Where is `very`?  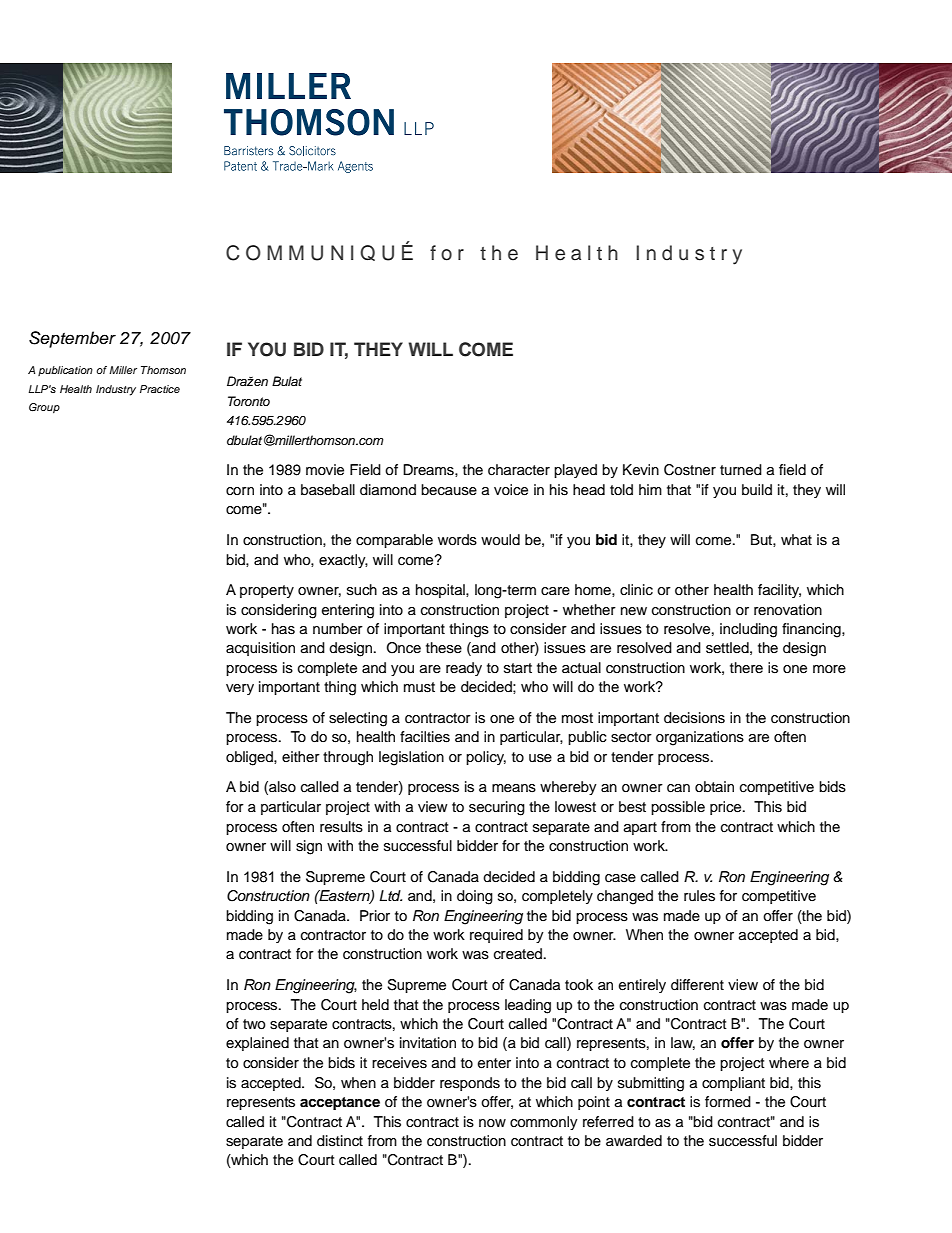 very is located at coordinates (240, 689).
